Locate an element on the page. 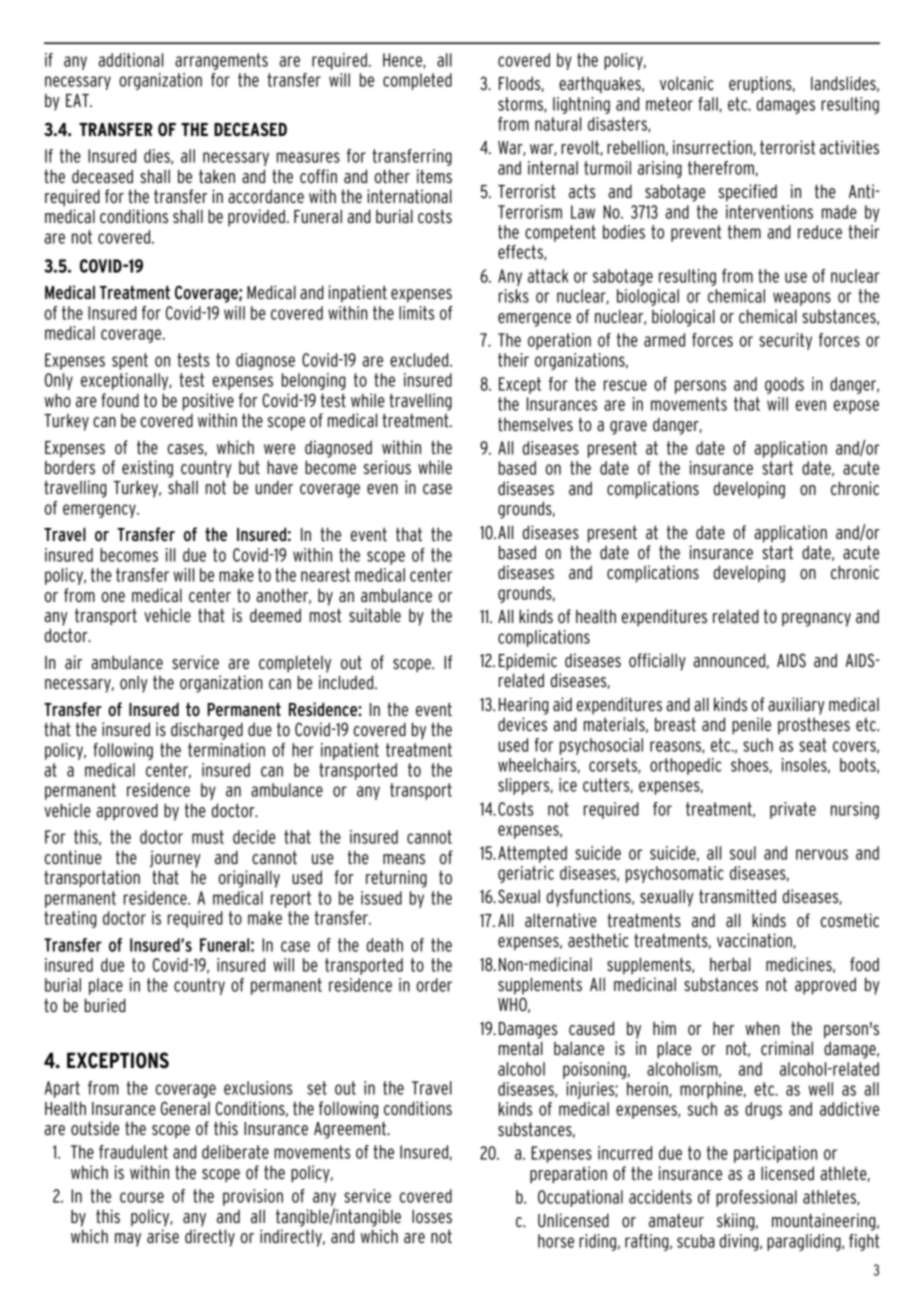  course is located at coordinates (142, 1197).
